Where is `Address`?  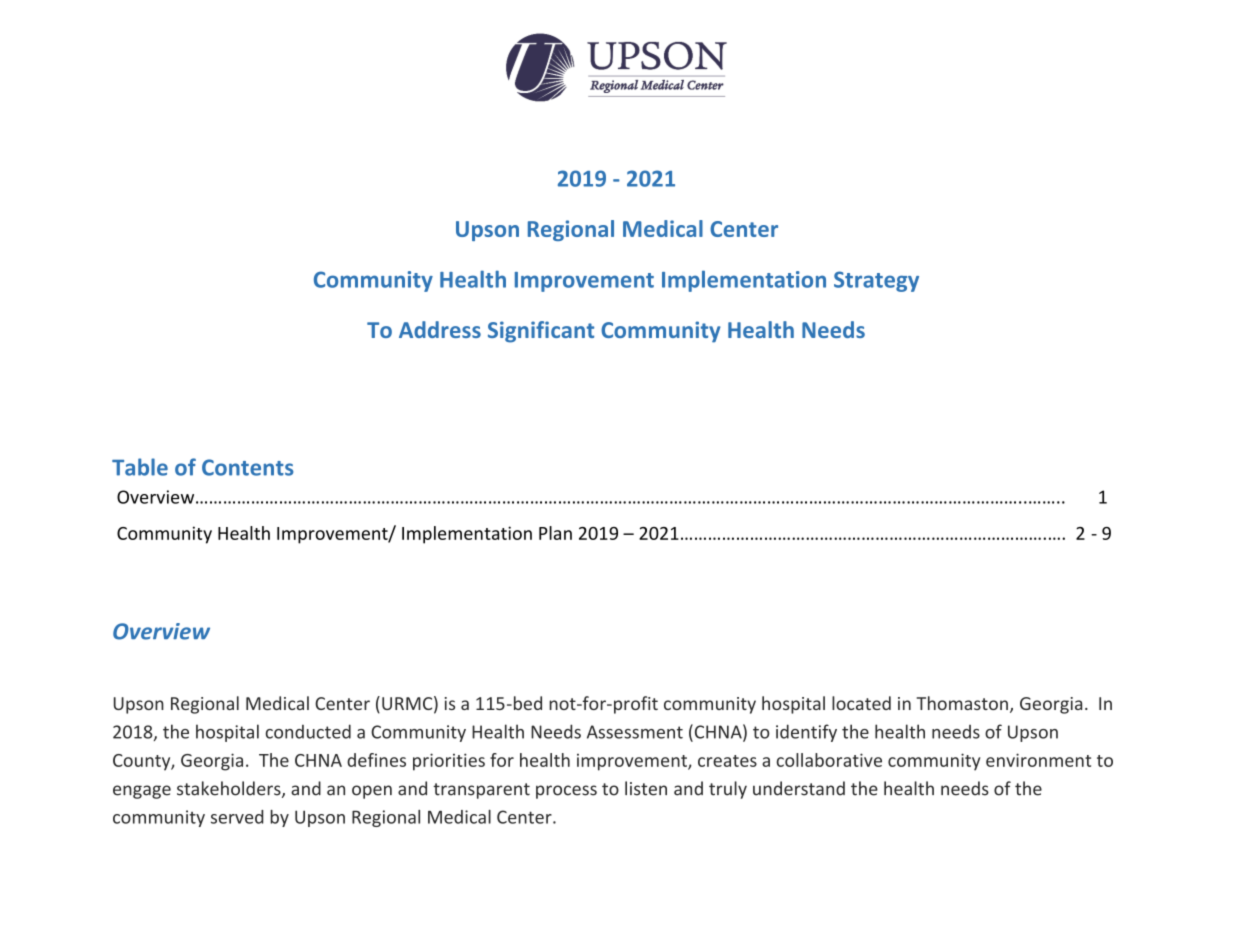
Address is located at coordinates (440, 329).
